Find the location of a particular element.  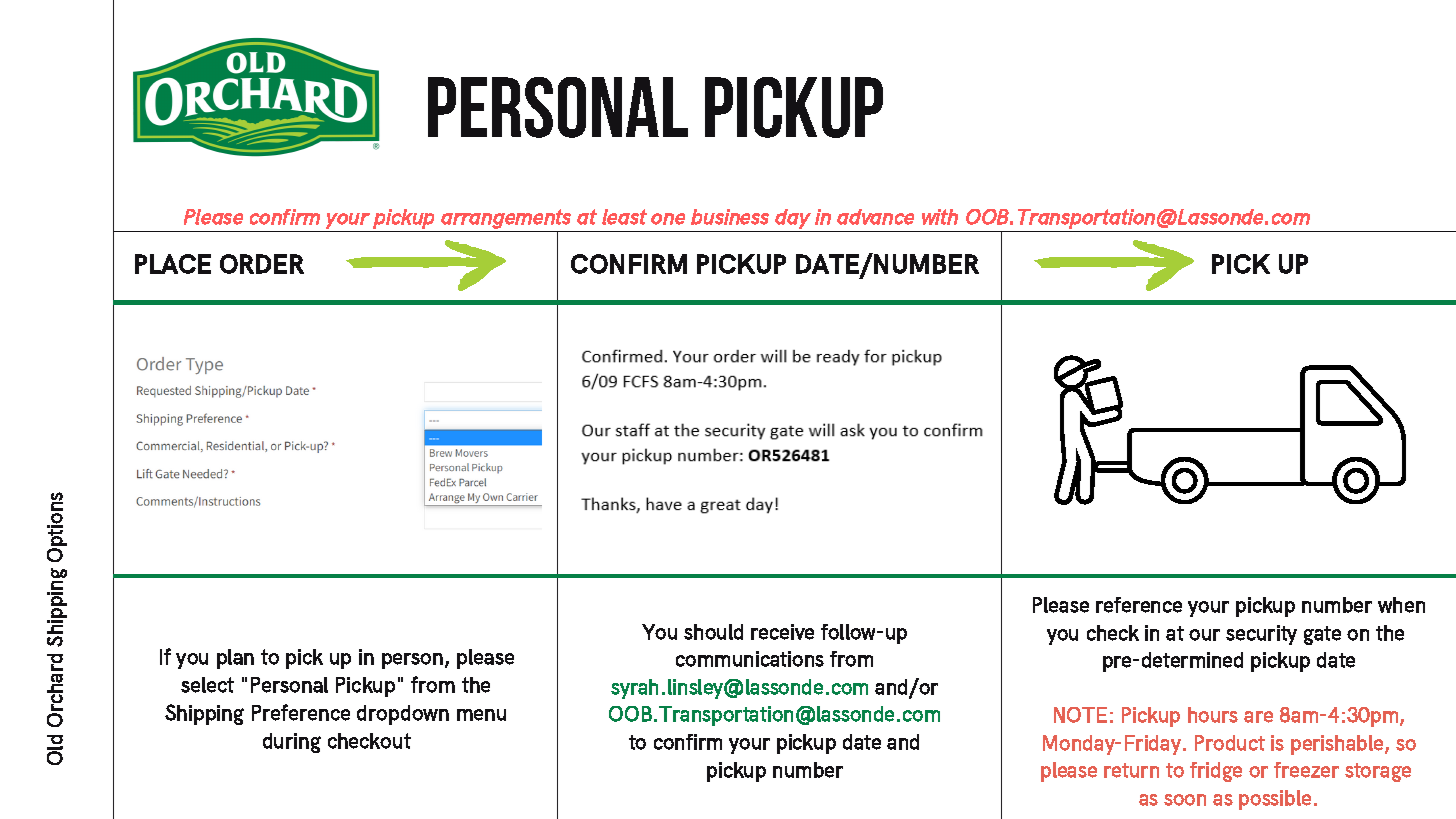

business is located at coordinates (730, 217).
